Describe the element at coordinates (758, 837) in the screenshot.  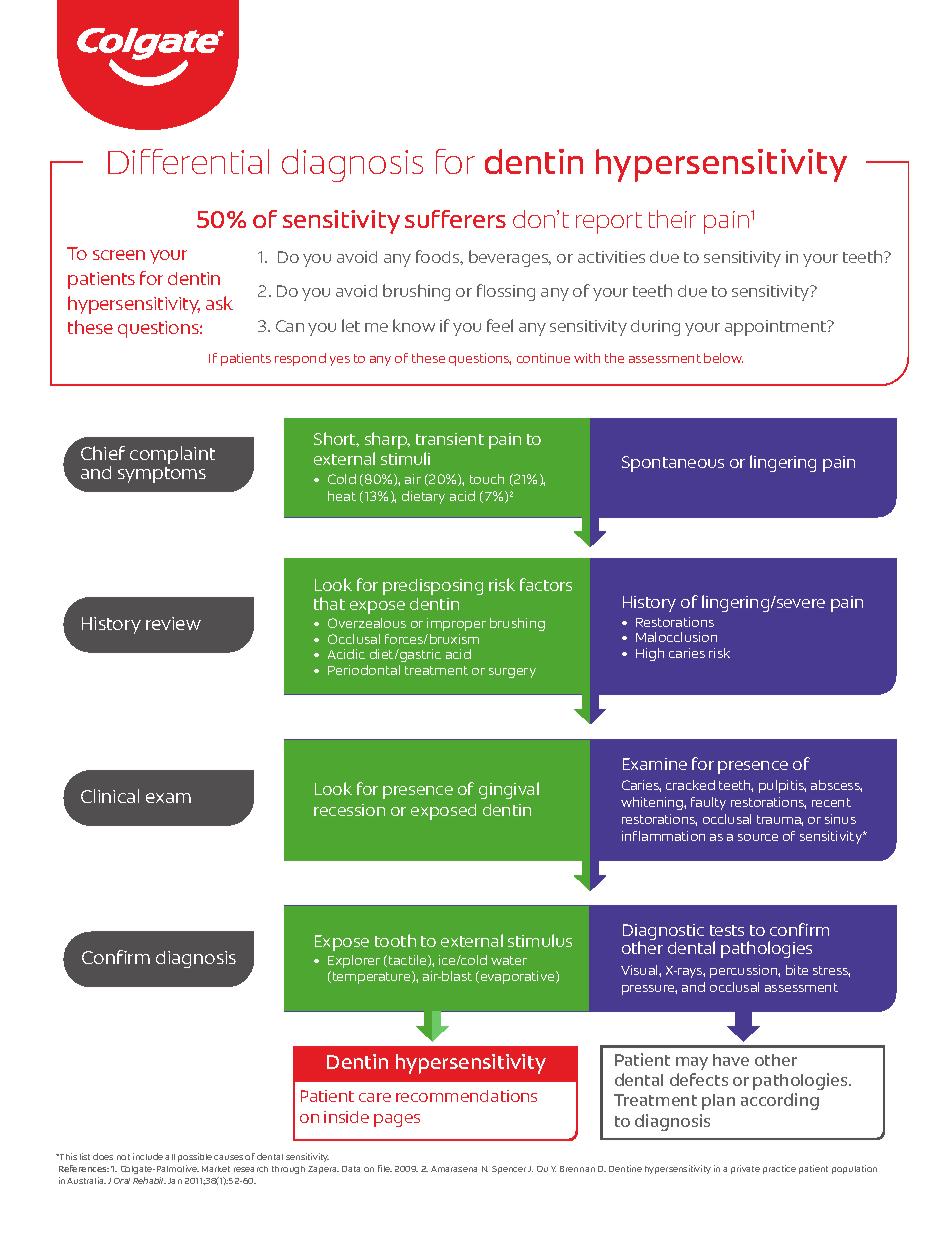
I see `source` at that location.
